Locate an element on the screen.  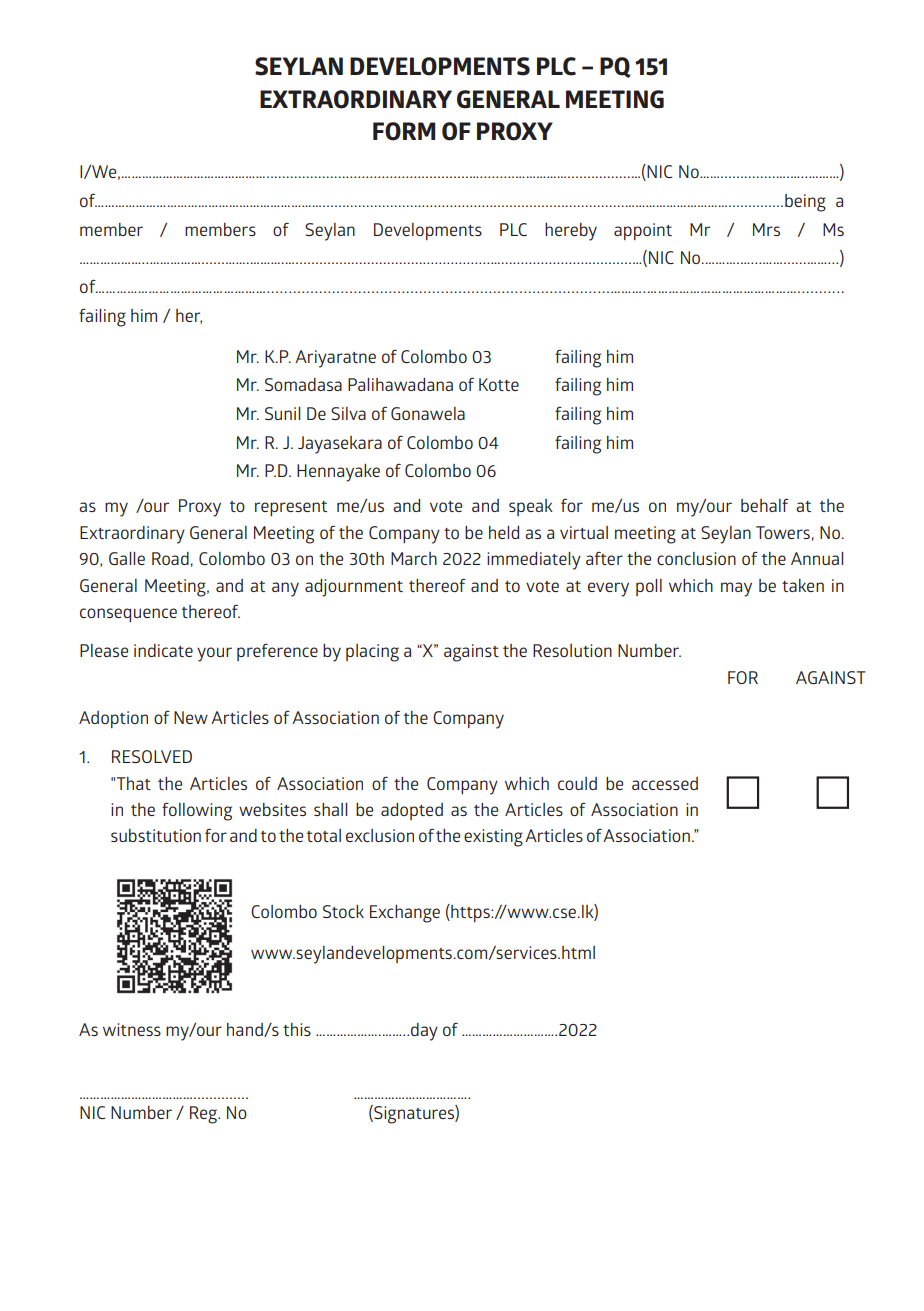
Sunil is located at coordinates (282, 413).
